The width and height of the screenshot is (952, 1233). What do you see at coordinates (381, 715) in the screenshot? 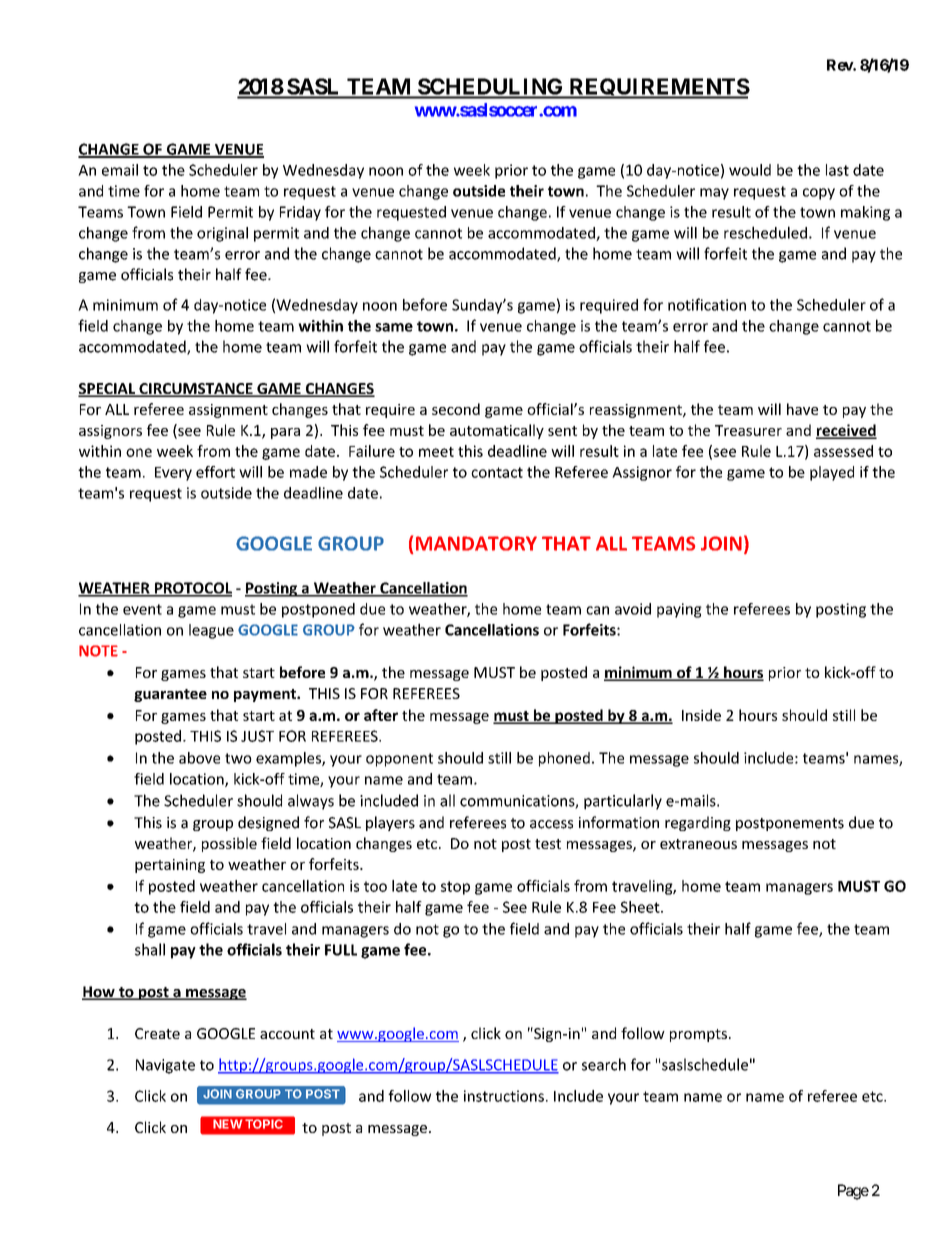
I see `after` at bounding box center [381, 715].
